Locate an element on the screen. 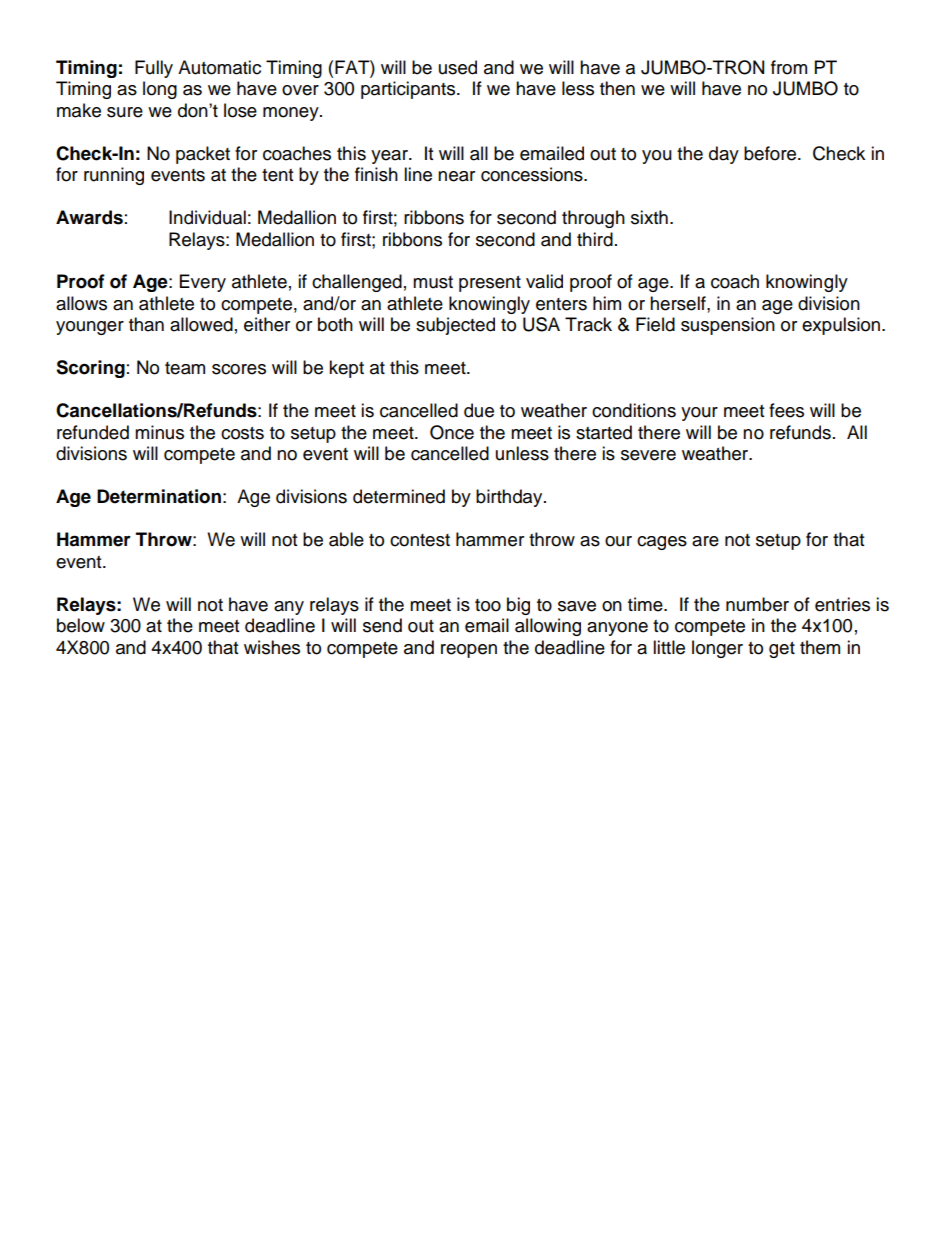  subjected is located at coordinates (455, 326).
